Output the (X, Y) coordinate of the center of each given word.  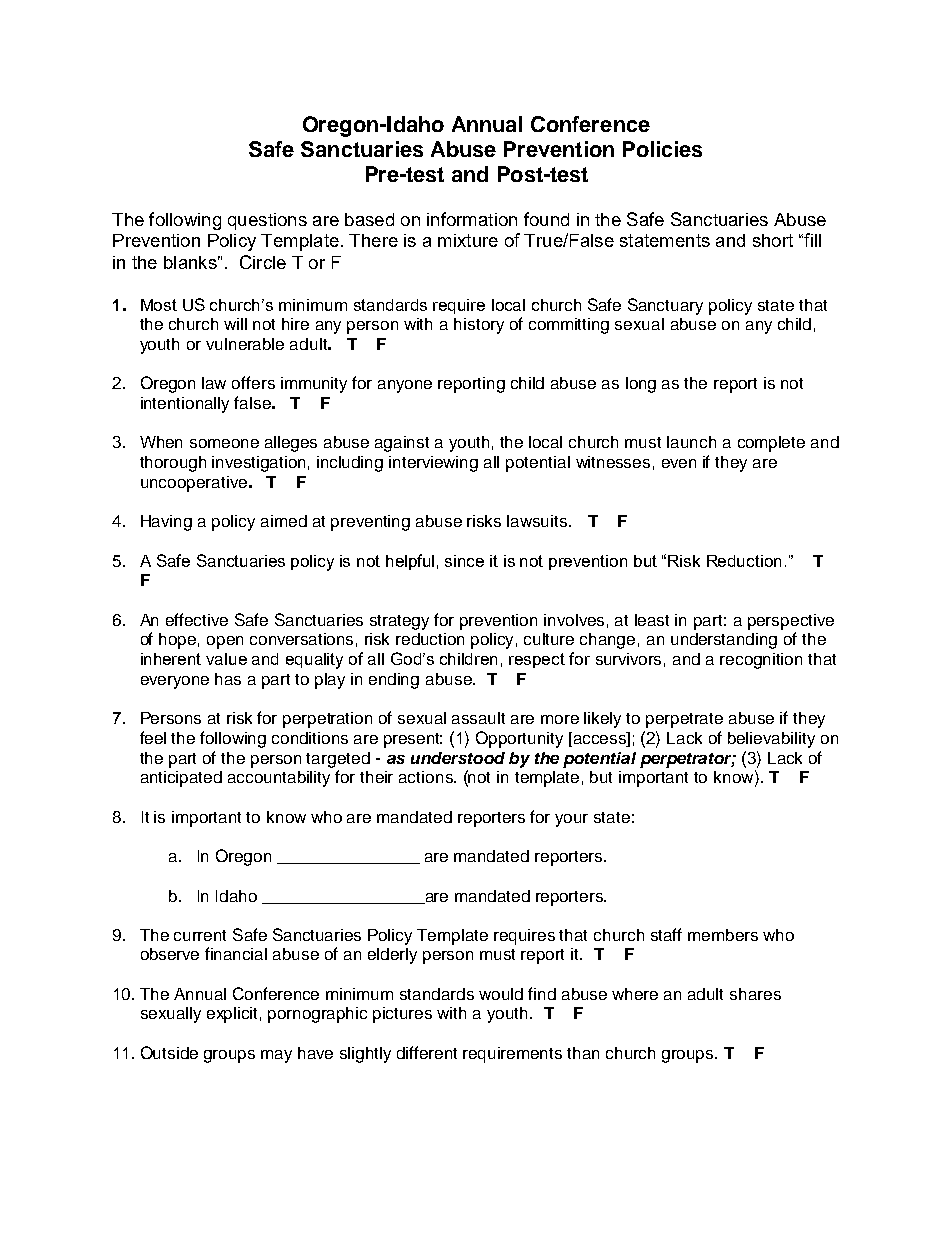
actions (427, 777)
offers (253, 382)
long (641, 385)
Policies (662, 149)
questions (267, 221)
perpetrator (687, 760)
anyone (405, 386)
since (464, 561)
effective (197, 619)
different (427, 1052)
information (472, 219)
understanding (724, 641)
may (276, 1056)
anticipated (181, 779)
